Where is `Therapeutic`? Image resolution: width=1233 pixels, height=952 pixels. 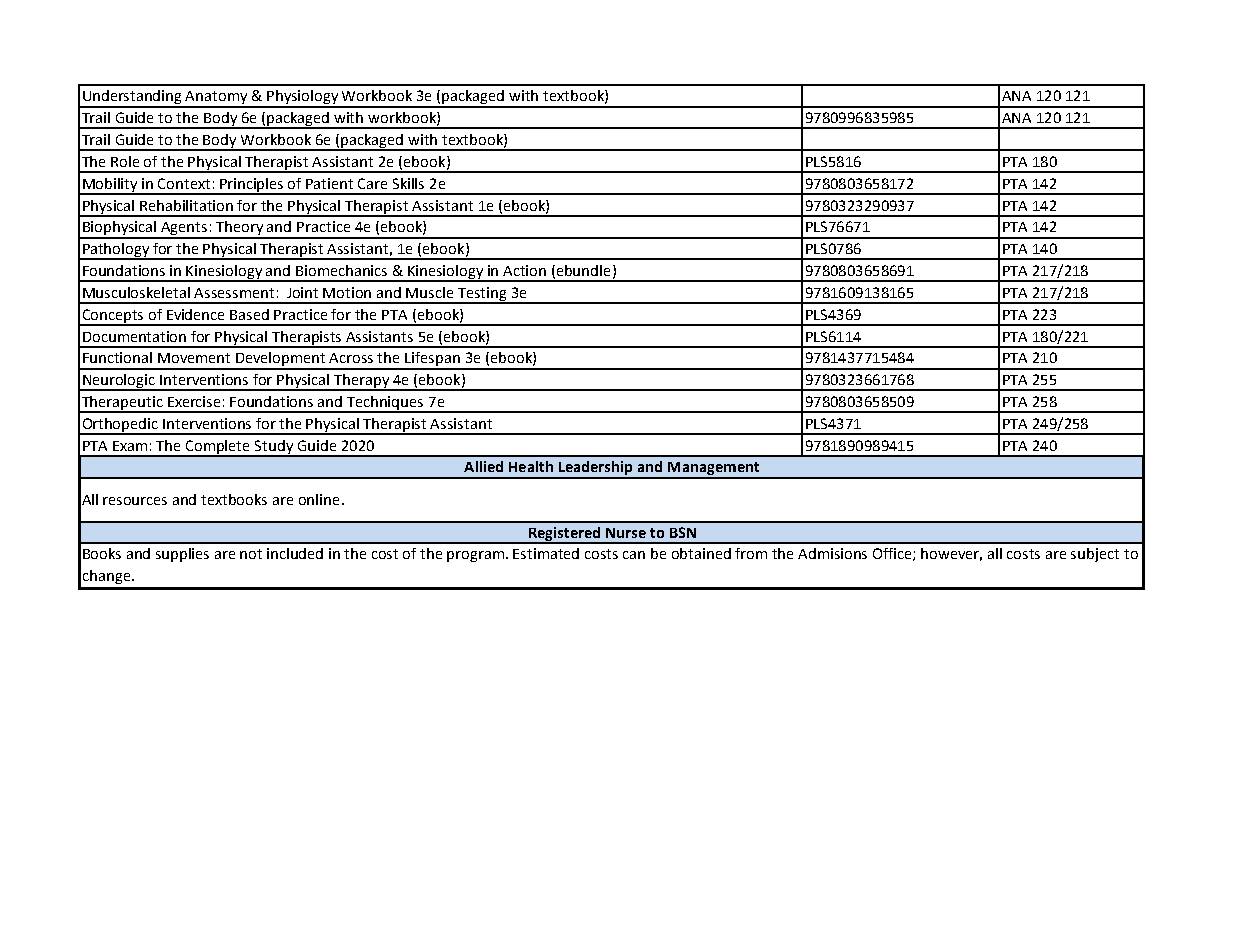 Therapeutic is located at coordinates (122, 404).
